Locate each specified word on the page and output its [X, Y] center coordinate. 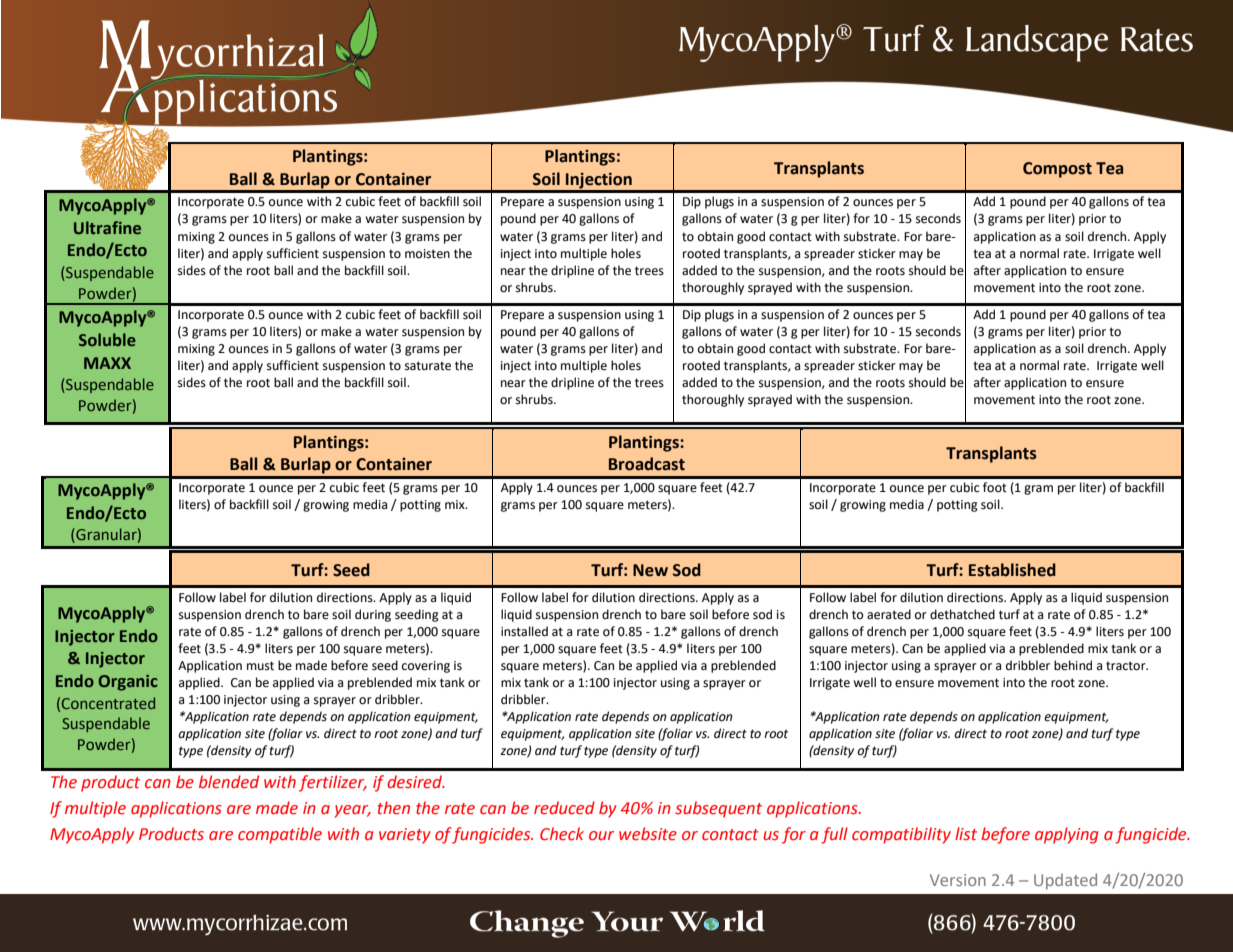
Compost [1057, 170]
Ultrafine [107, 227]
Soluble [107, 339]
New [650, 570]
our [601, 836]
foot [995, 487]
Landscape [1037, 43]
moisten [427, 254]
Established [1012, 570]
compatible [280, 835]
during [373, 615]
